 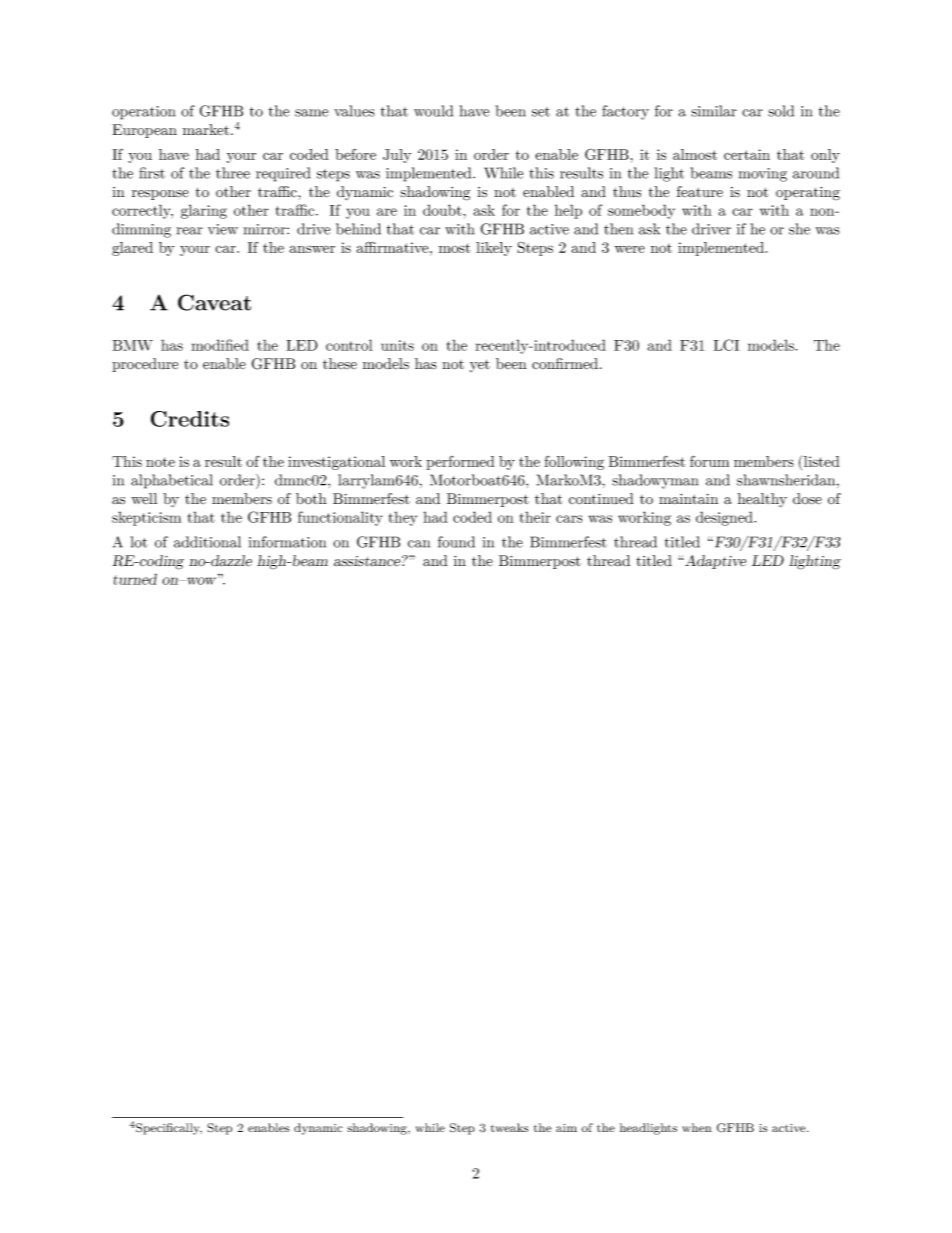 I want to click on would, so click(x=433, y=111).
